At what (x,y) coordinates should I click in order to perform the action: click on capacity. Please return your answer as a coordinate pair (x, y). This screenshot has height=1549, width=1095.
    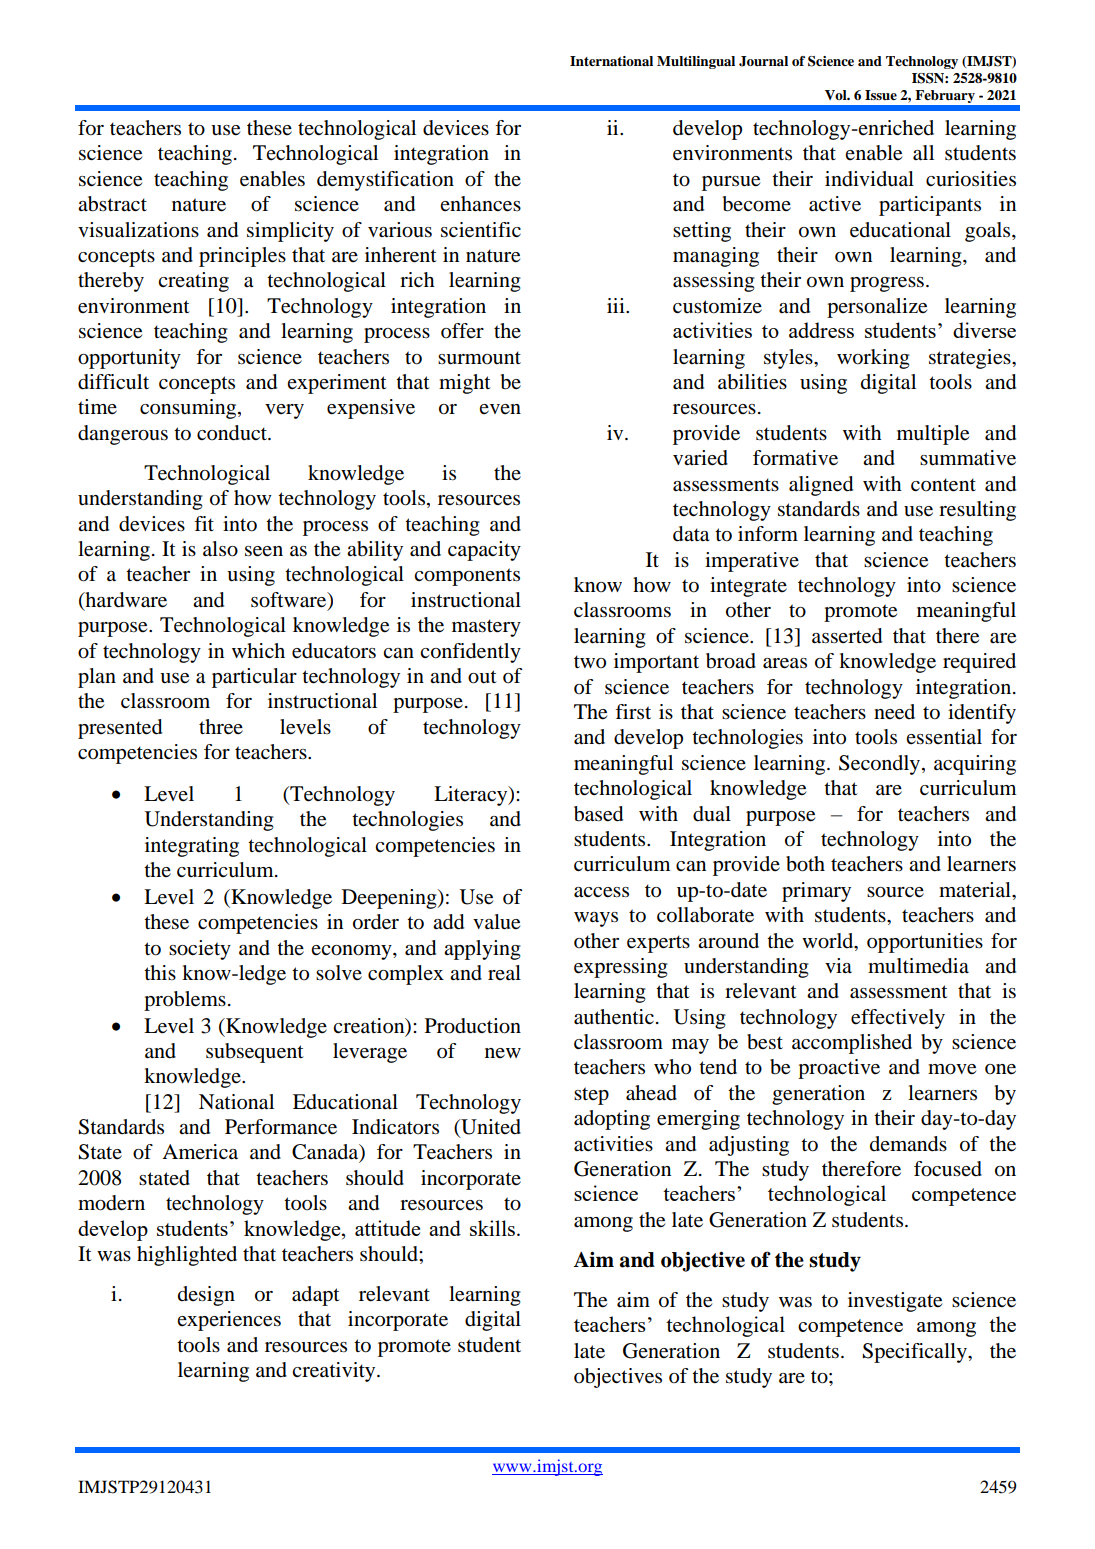
    Looking at the image, I should click on (484, 551).
